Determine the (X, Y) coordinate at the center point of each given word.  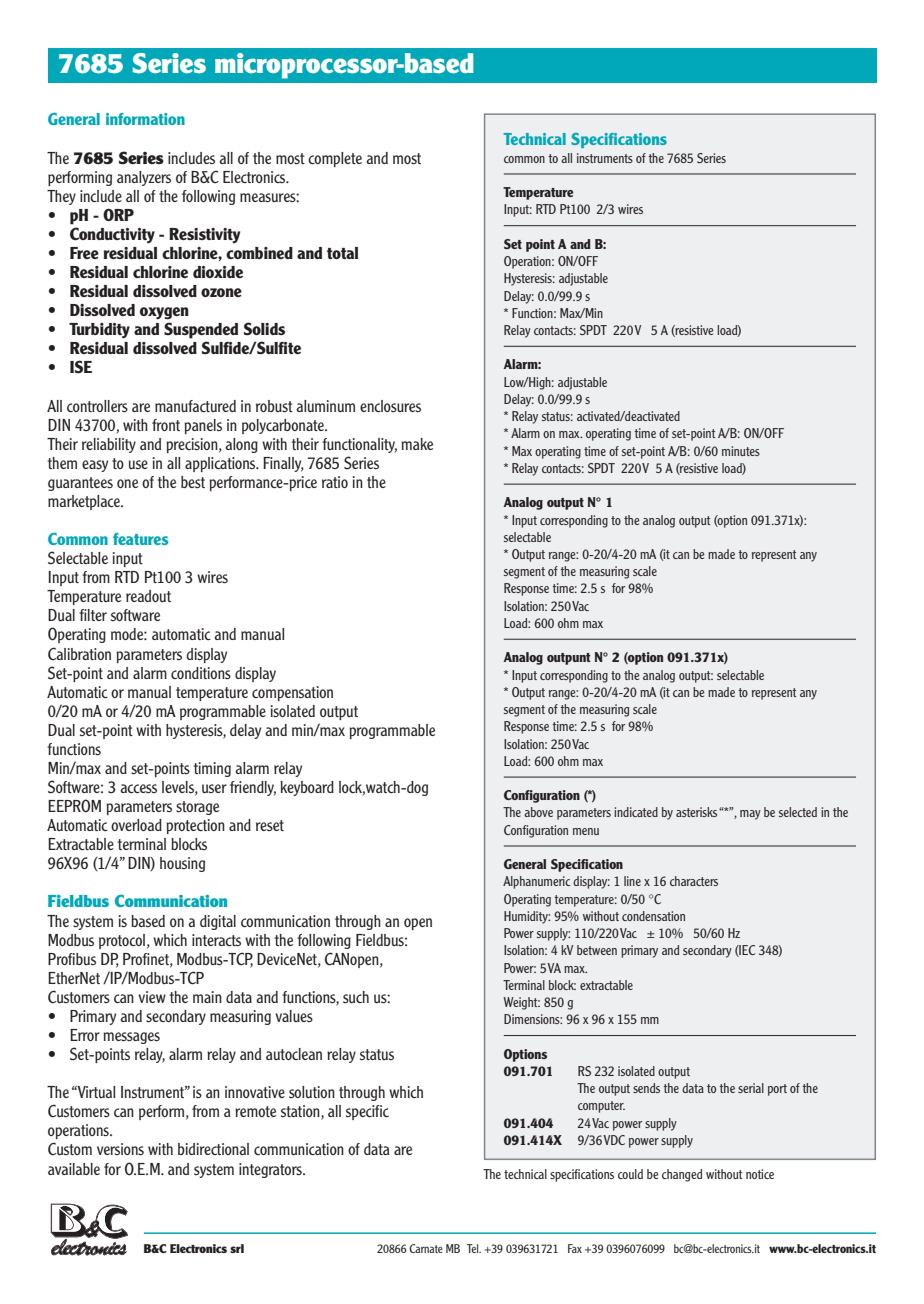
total (342, 253)
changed (682, 1175)
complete (335, 159)
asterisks (698, 812)
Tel (474, 1248)
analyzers (144, 178)
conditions (201, 673)
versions (120, 1149)
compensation (292, 693)
